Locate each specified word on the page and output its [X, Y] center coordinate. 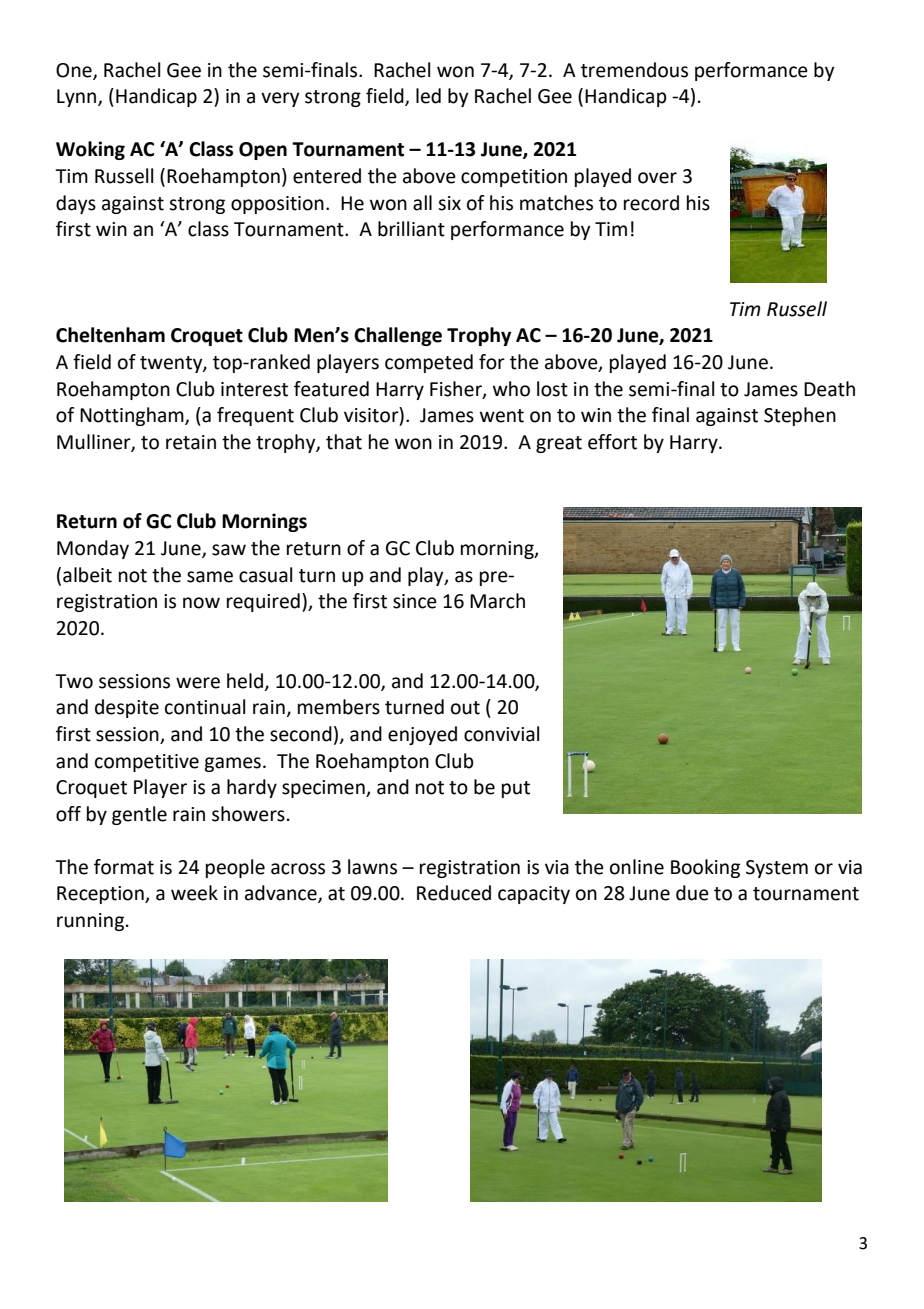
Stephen [800, 416]
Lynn [78, 98]
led [428, 96]
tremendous [634, 70]
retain [191, 442]
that [344, 442]
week [194, 893]
